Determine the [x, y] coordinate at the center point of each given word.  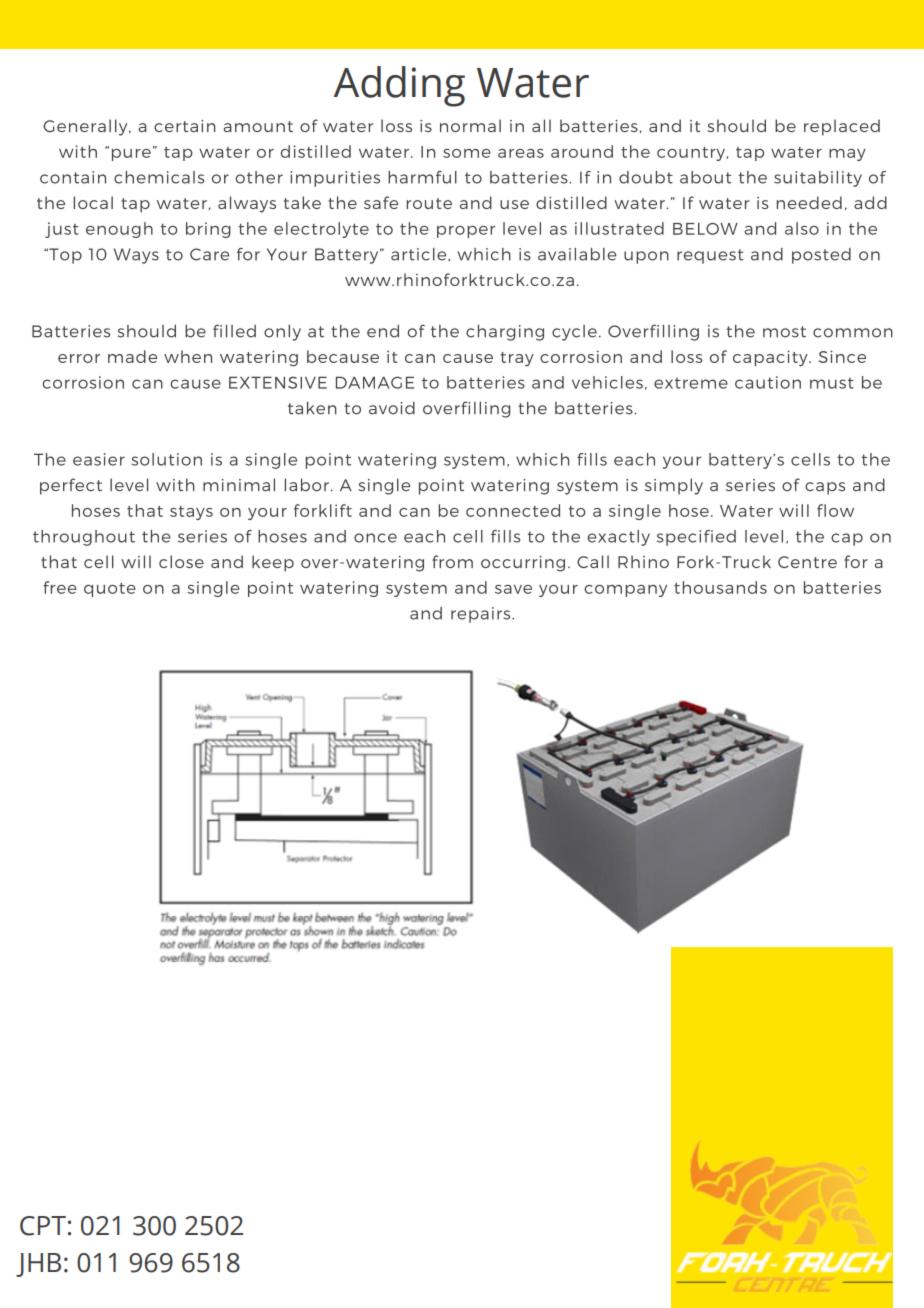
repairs [482, 615]
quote [110, 590]
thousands [720, 587]
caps [825, 488]
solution [166, 459]
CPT [43, 1226]
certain [185, 126]
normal [470, 125]
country [692, 154]
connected [513, 510]
